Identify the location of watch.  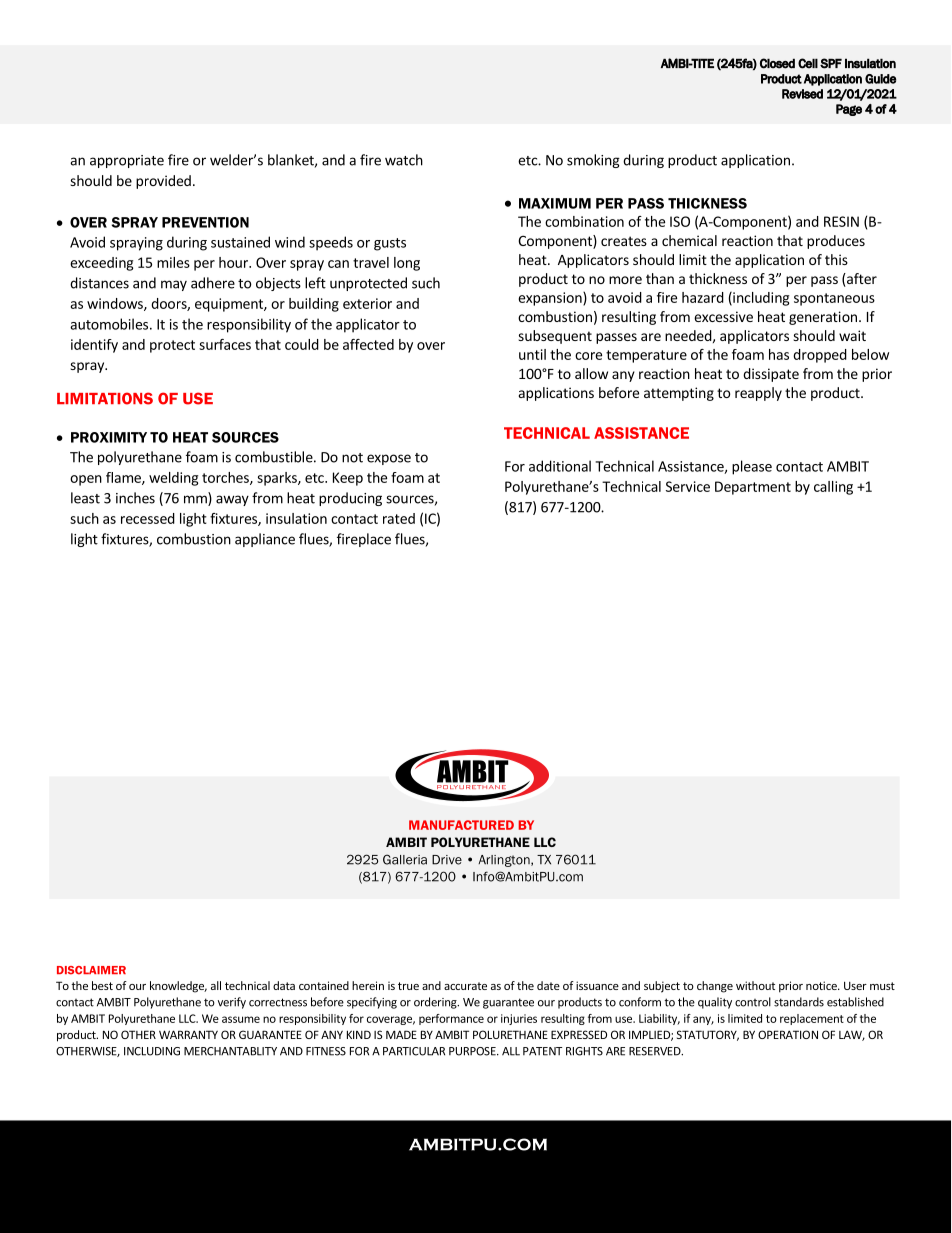
(404, 160).
